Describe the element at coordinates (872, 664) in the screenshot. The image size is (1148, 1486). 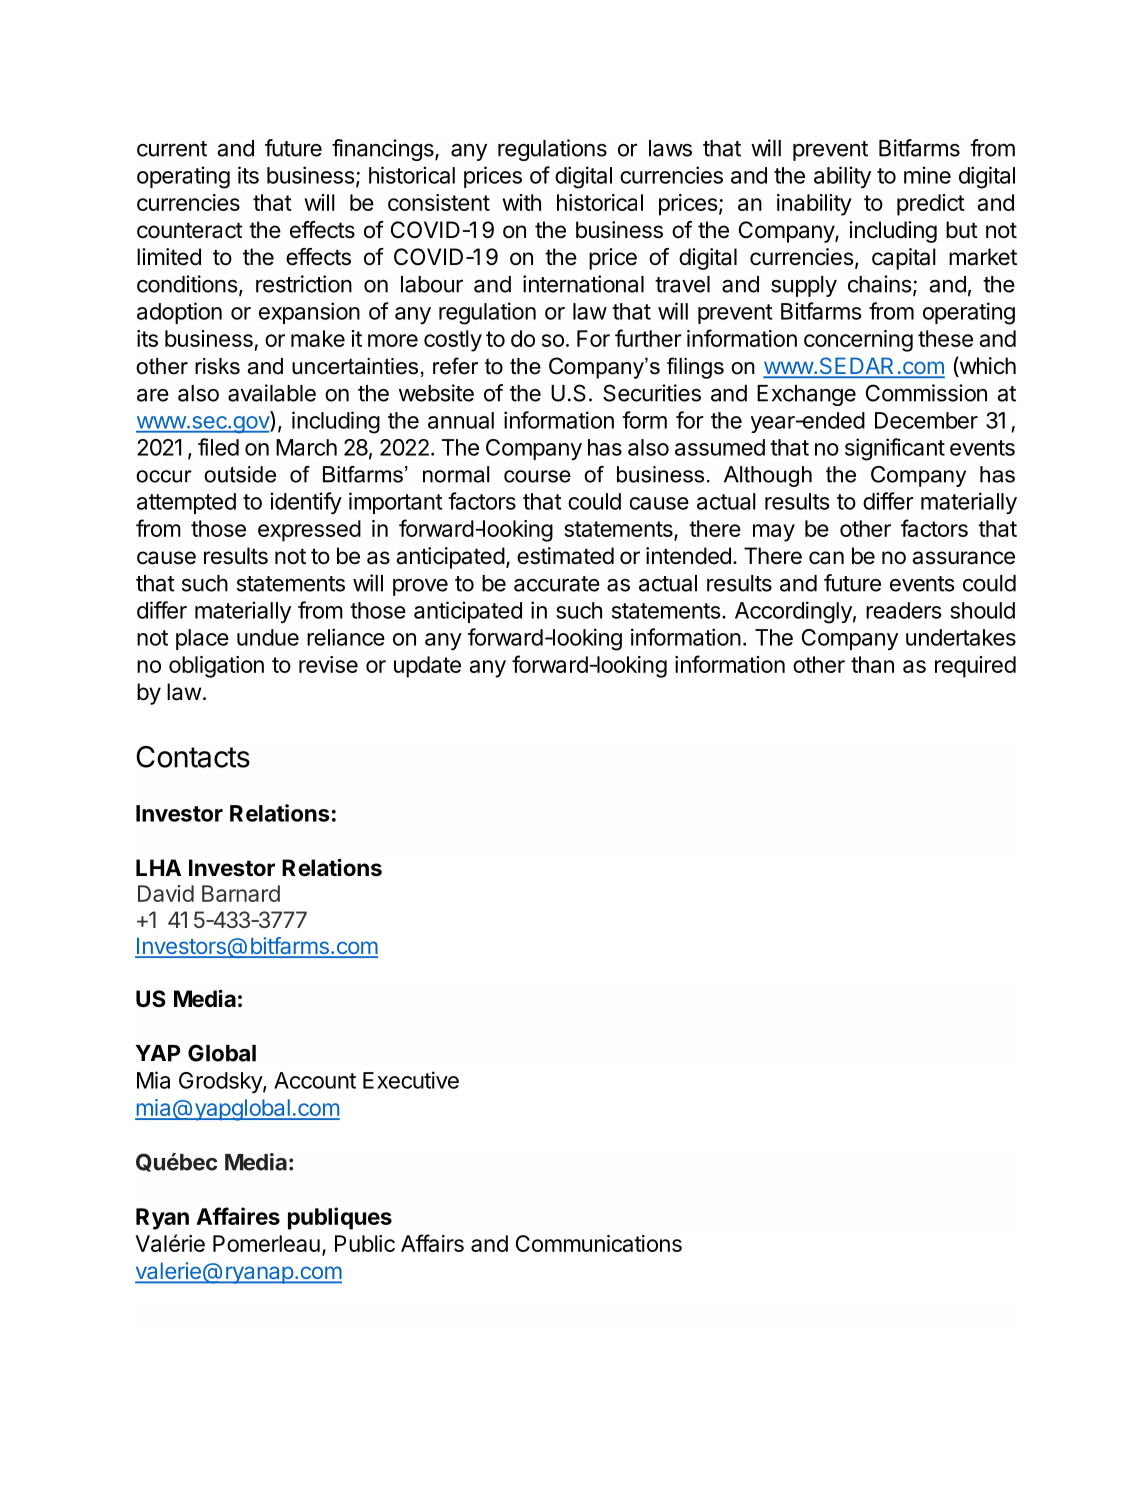
I see `than` at that location.
